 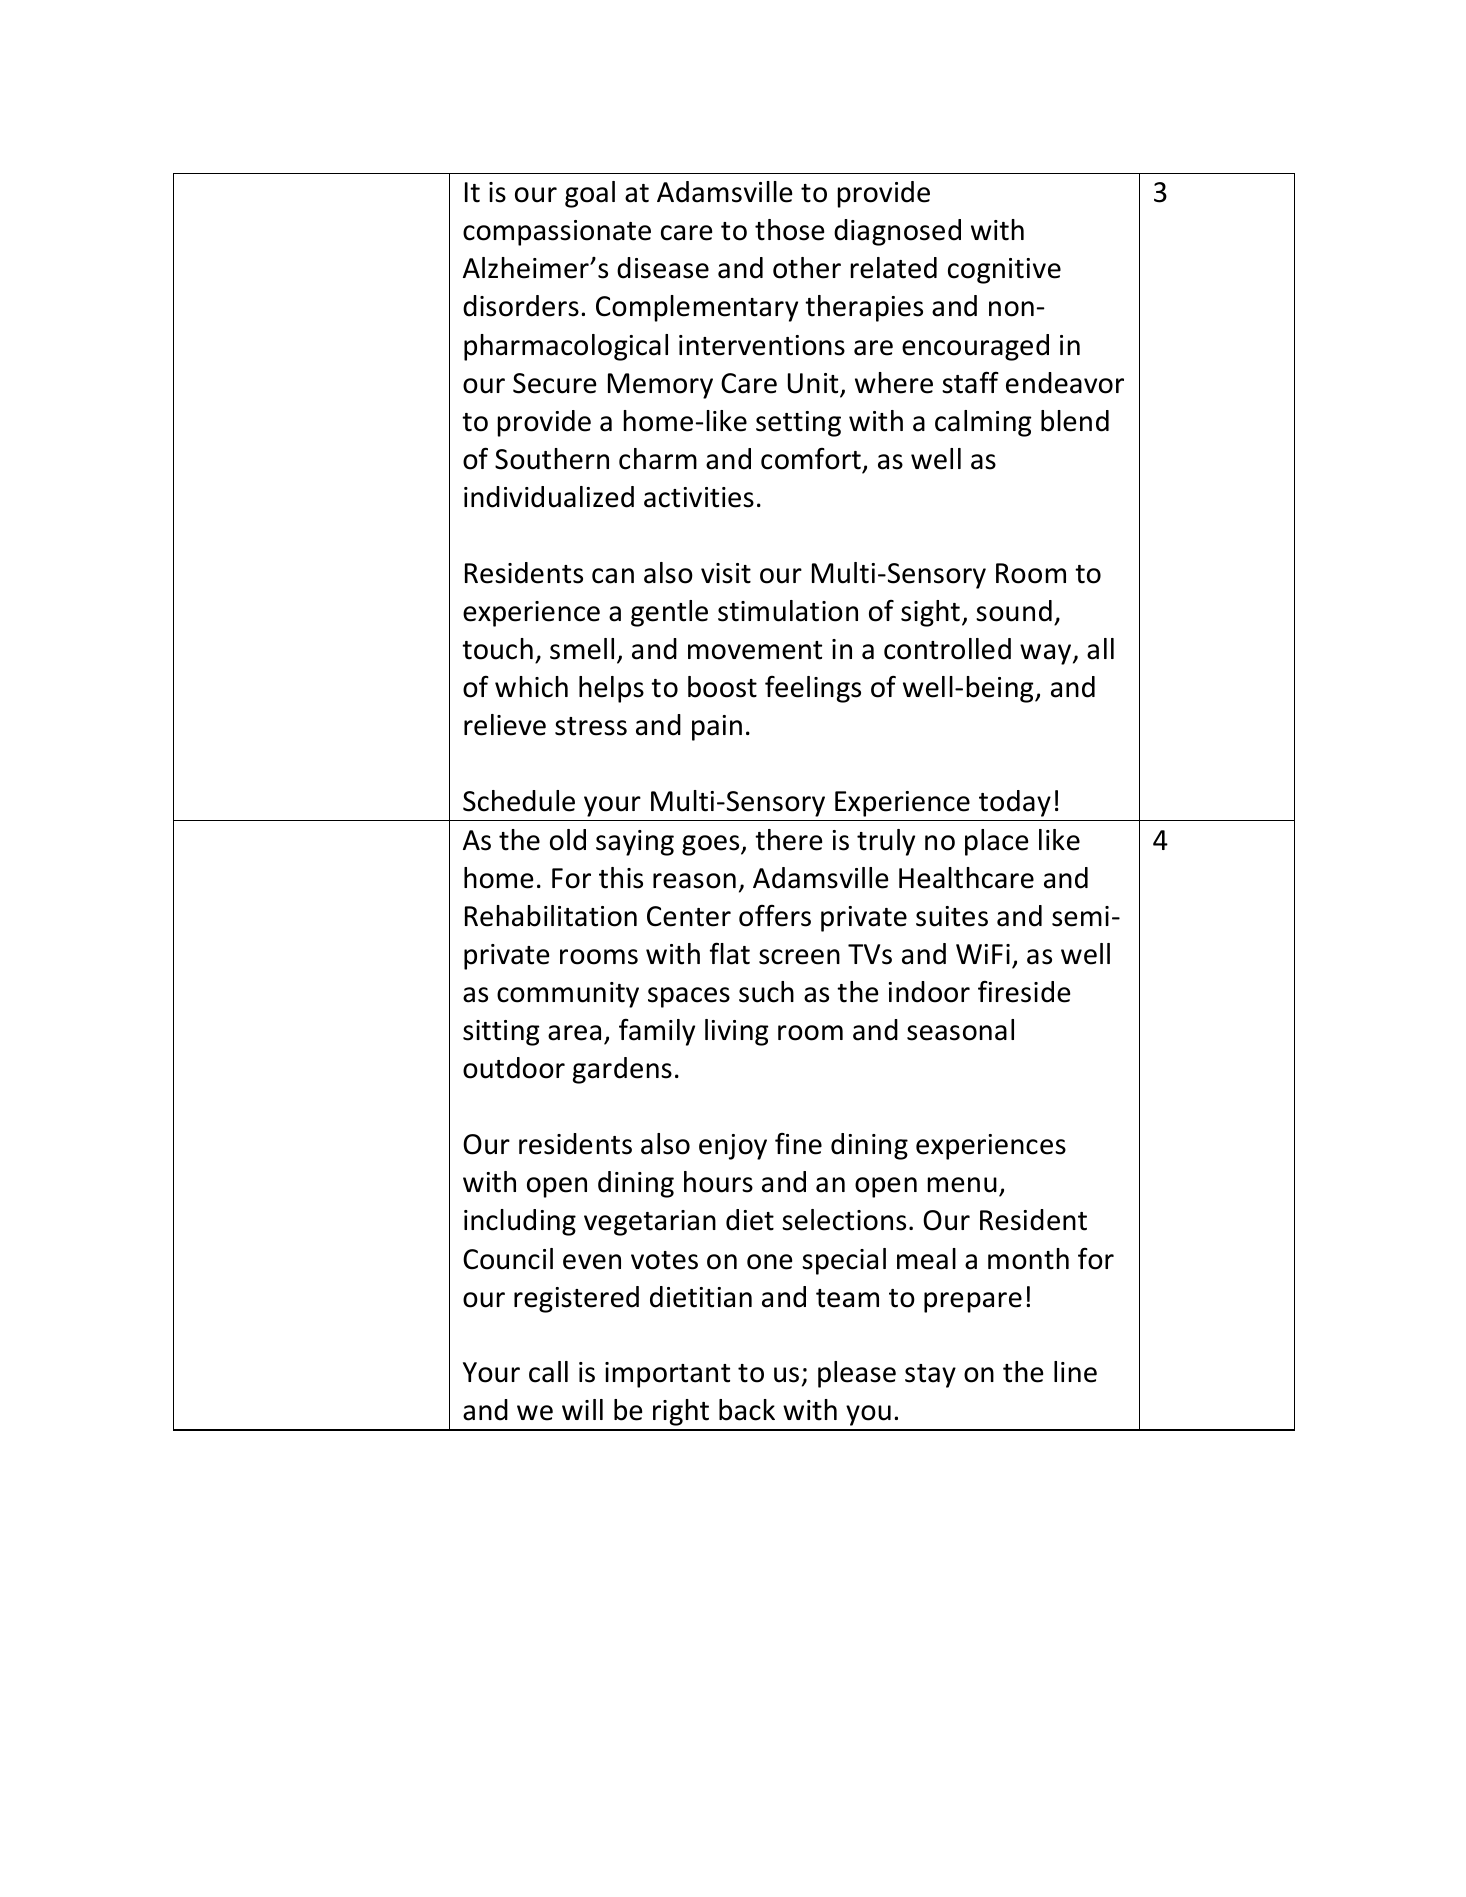 What do you see at coordinates (798, 1144) in the page?
I see `fine` at bounding box center [798, 1144].
